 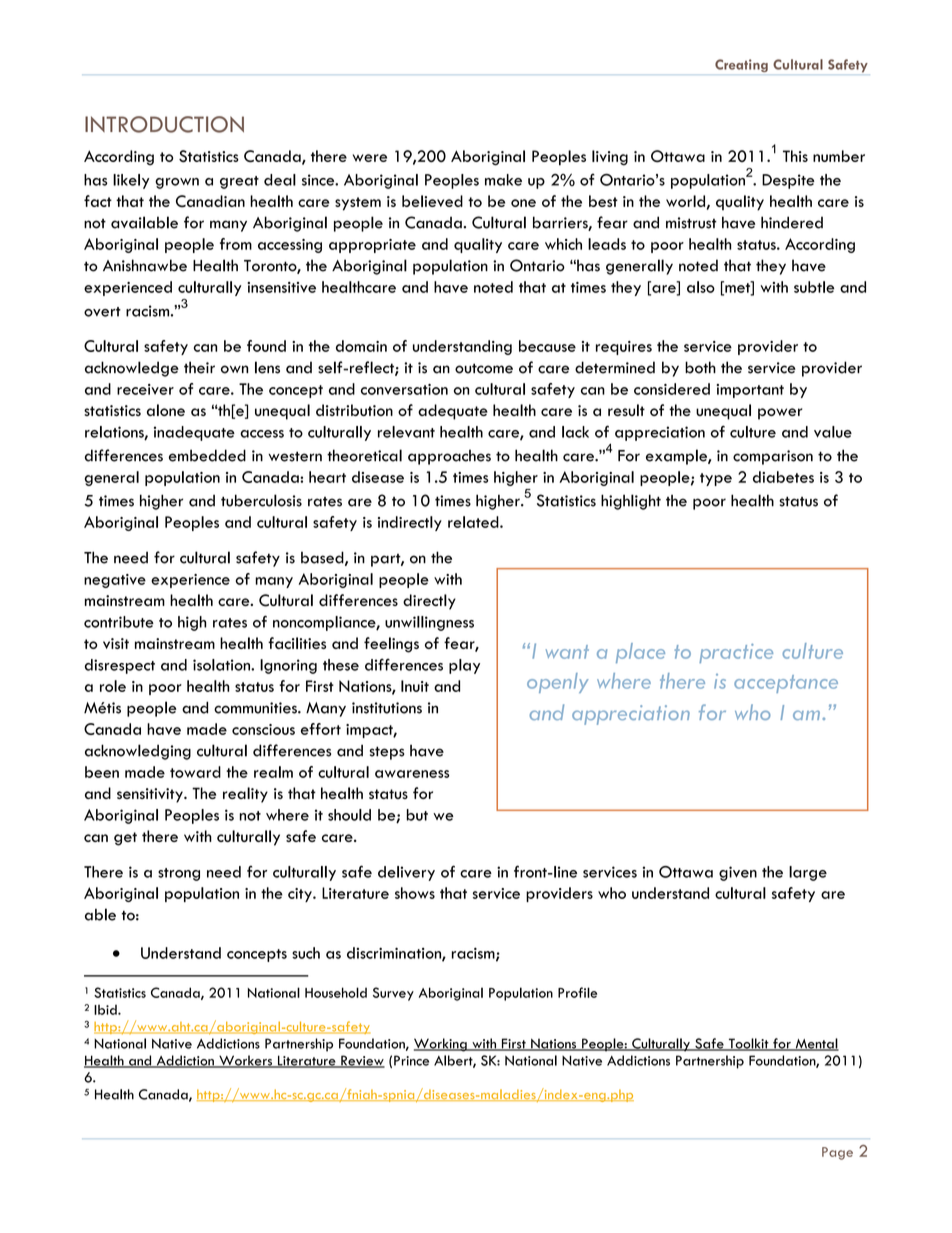 What do you see at coordinates (411, 1060) in the screenshot?
I see `Prince` at bounding box center [411, 1060].
